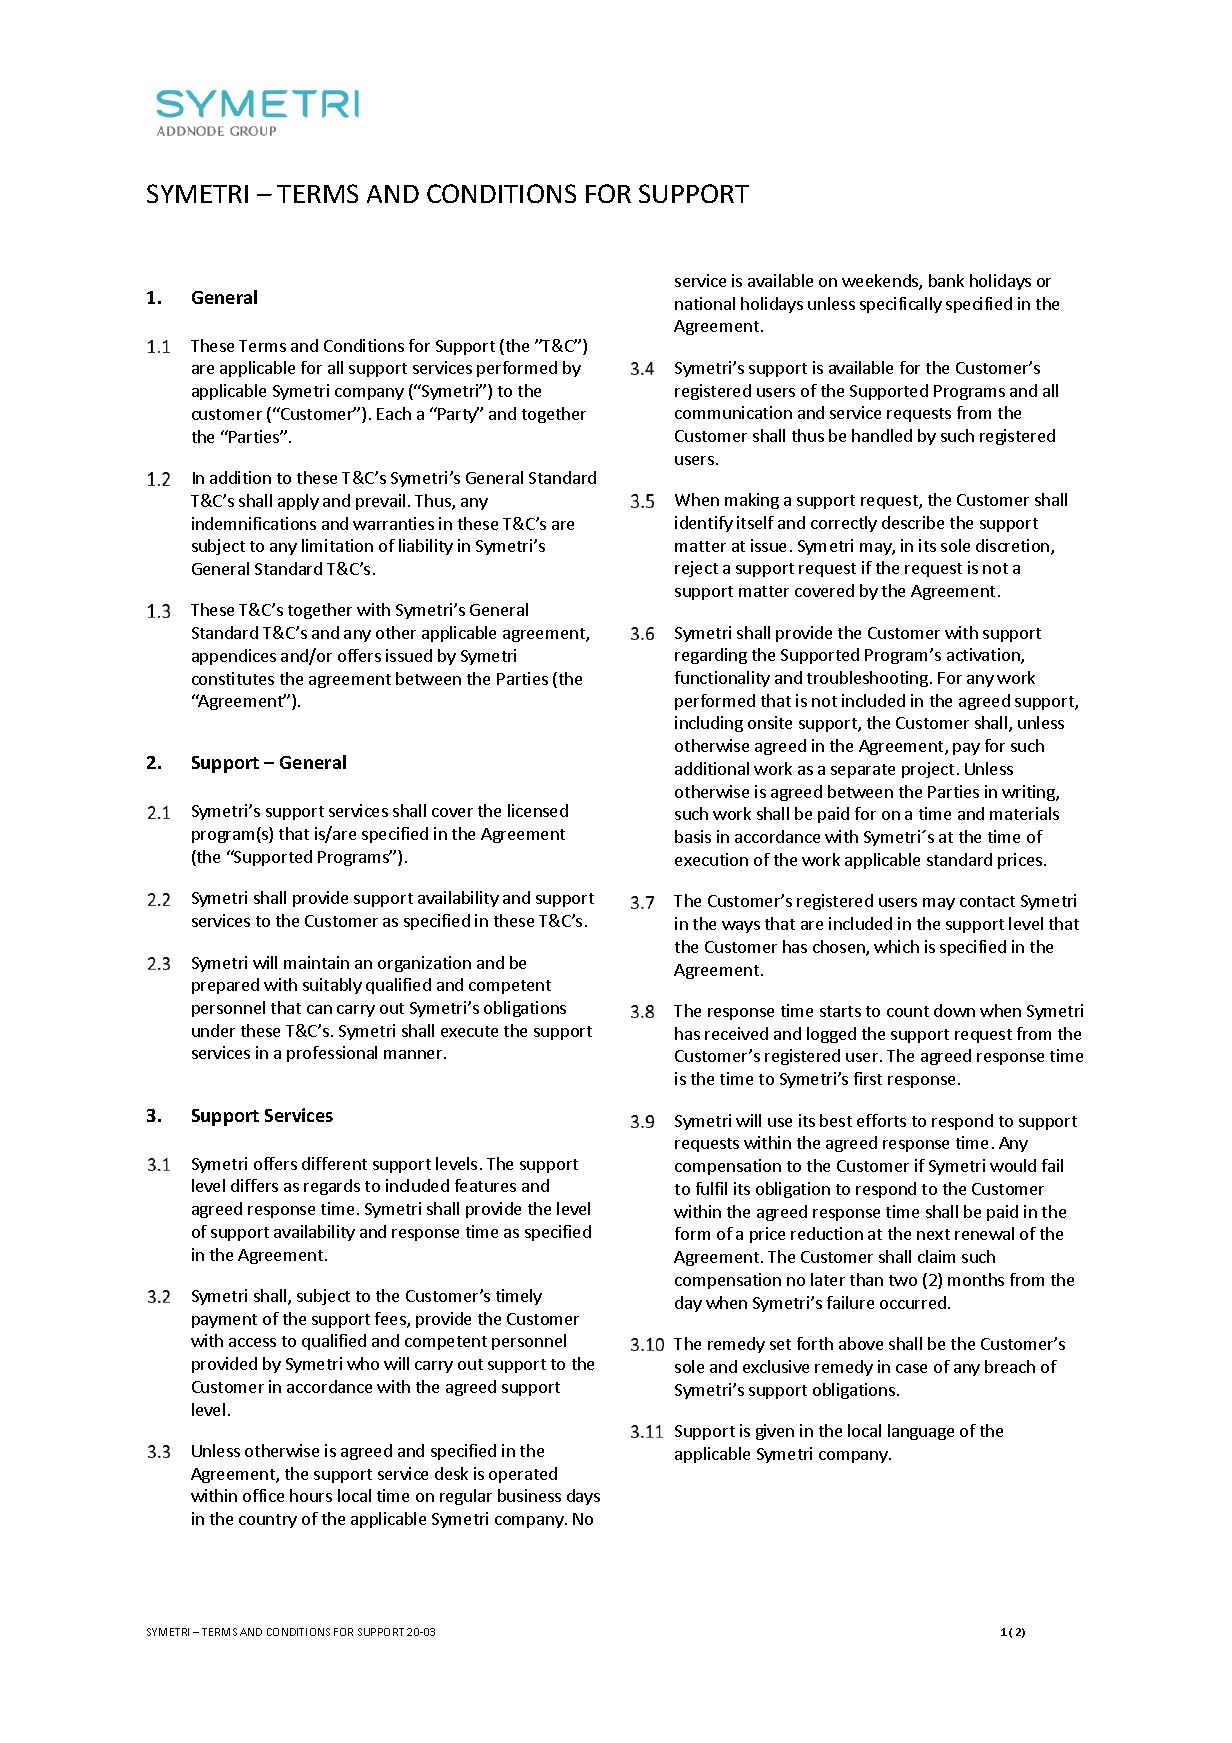  I want to click on national, so click(705, 303).
